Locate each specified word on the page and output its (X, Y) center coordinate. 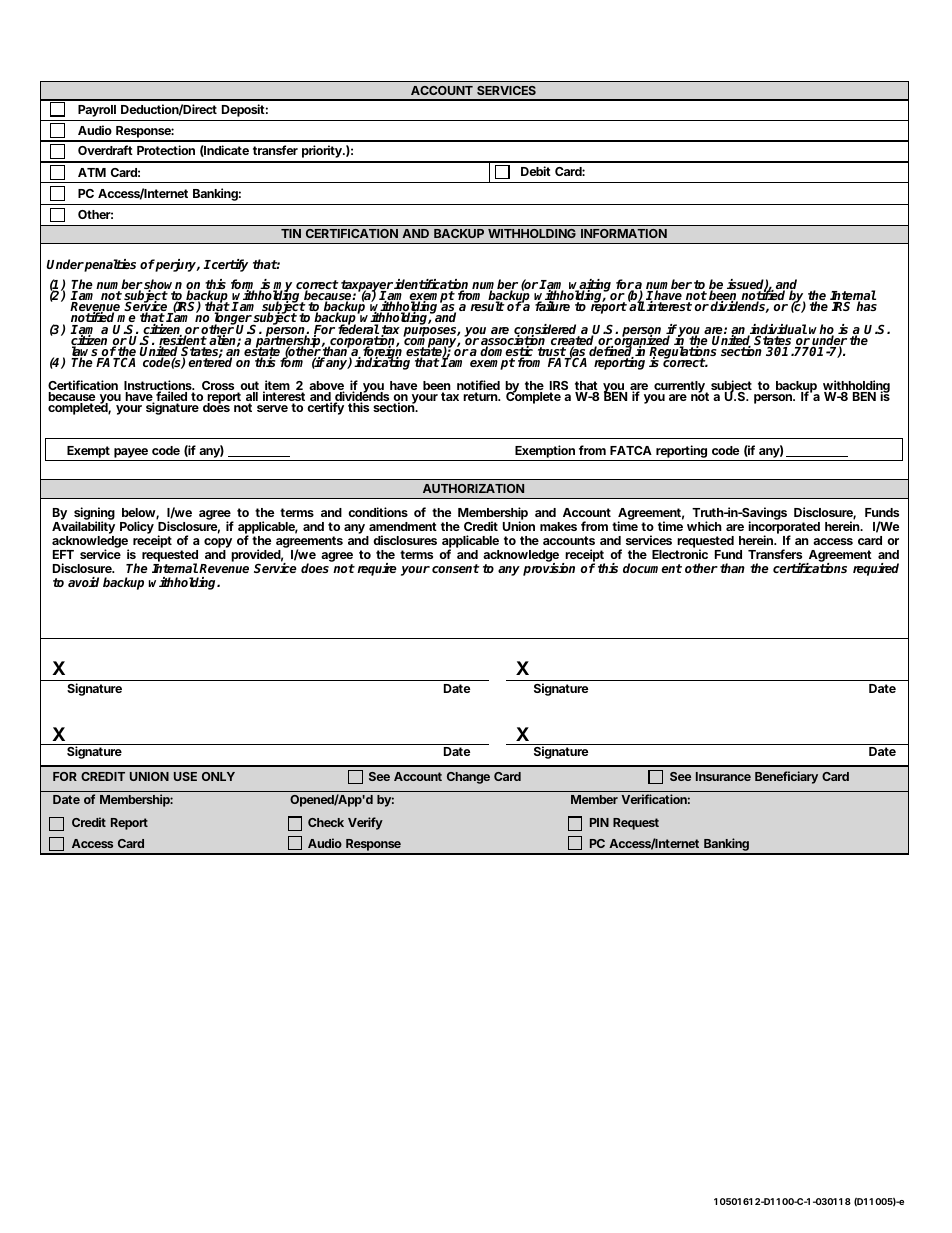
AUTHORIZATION (473, 488)
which (704, 526)
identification (431, 285)
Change (468, 778)
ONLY (218, 776)
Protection (166, 150)
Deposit (245, 110)
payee (132, 454)
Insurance (723, 776)
